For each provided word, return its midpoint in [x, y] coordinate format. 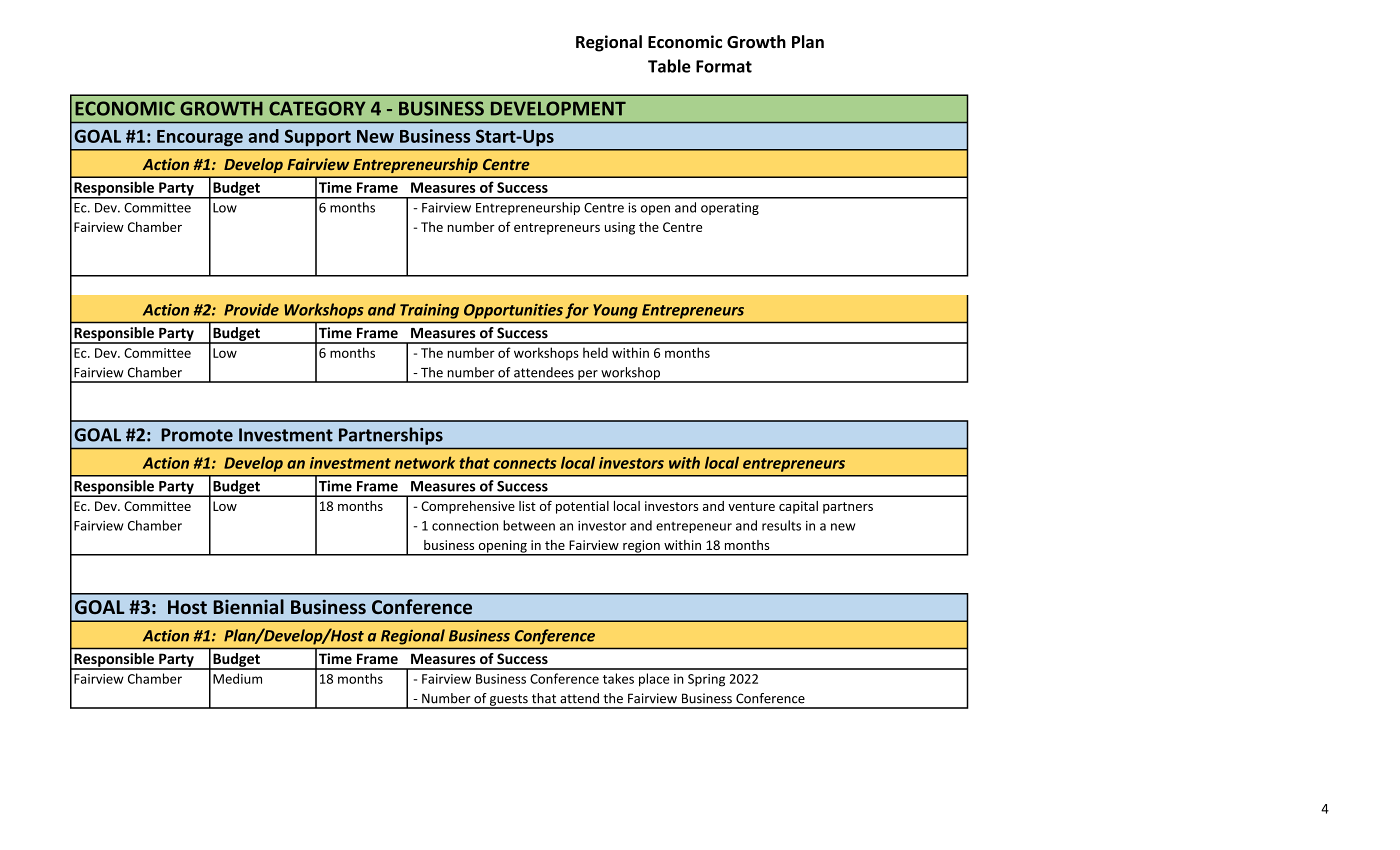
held [595, 352]
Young [615, 311]
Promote [197, 435]
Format [724, 66]
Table [669, 66]
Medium [237, 678]
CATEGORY [317, 108]
